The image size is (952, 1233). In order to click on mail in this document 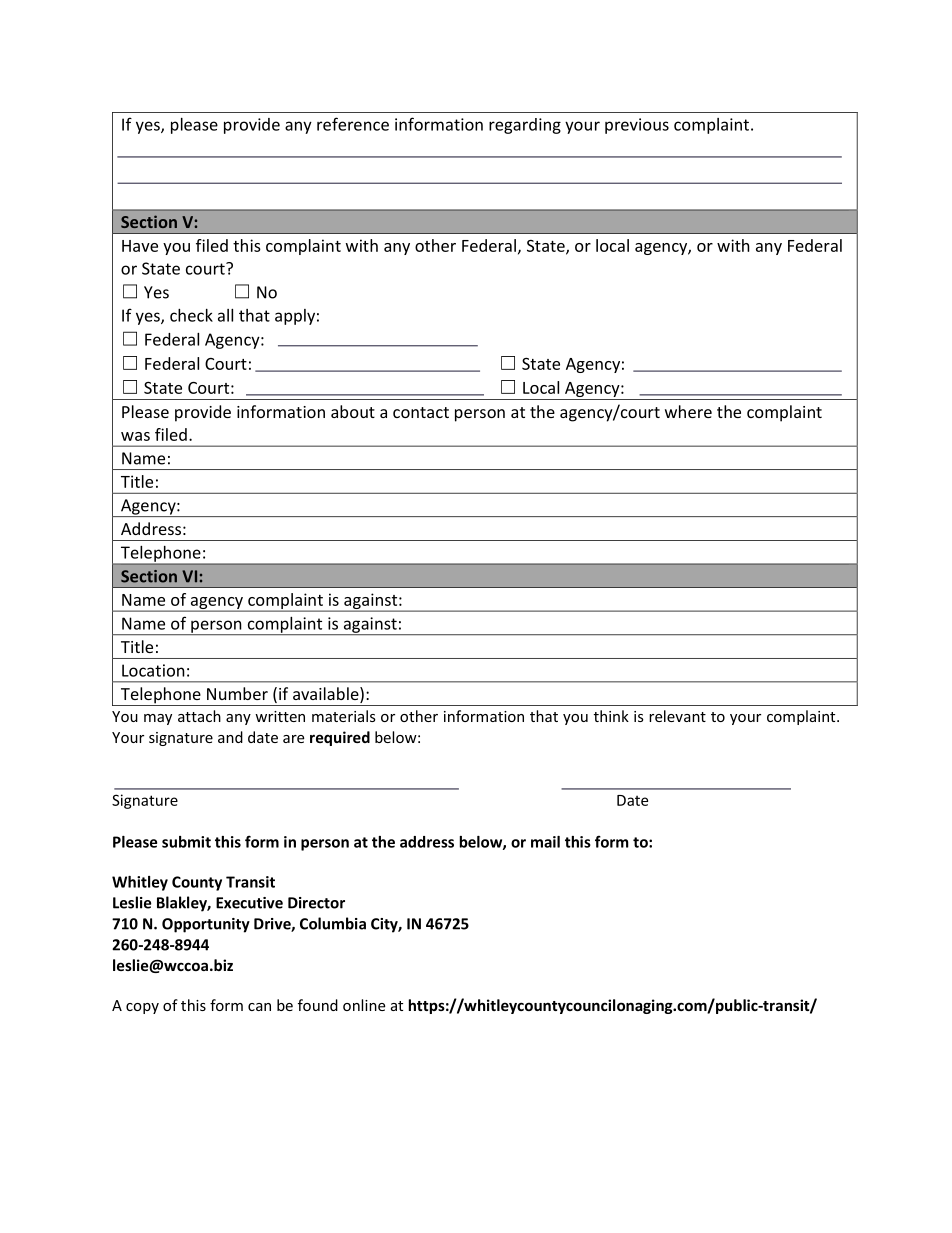, I will do `click(545, 842)`.
